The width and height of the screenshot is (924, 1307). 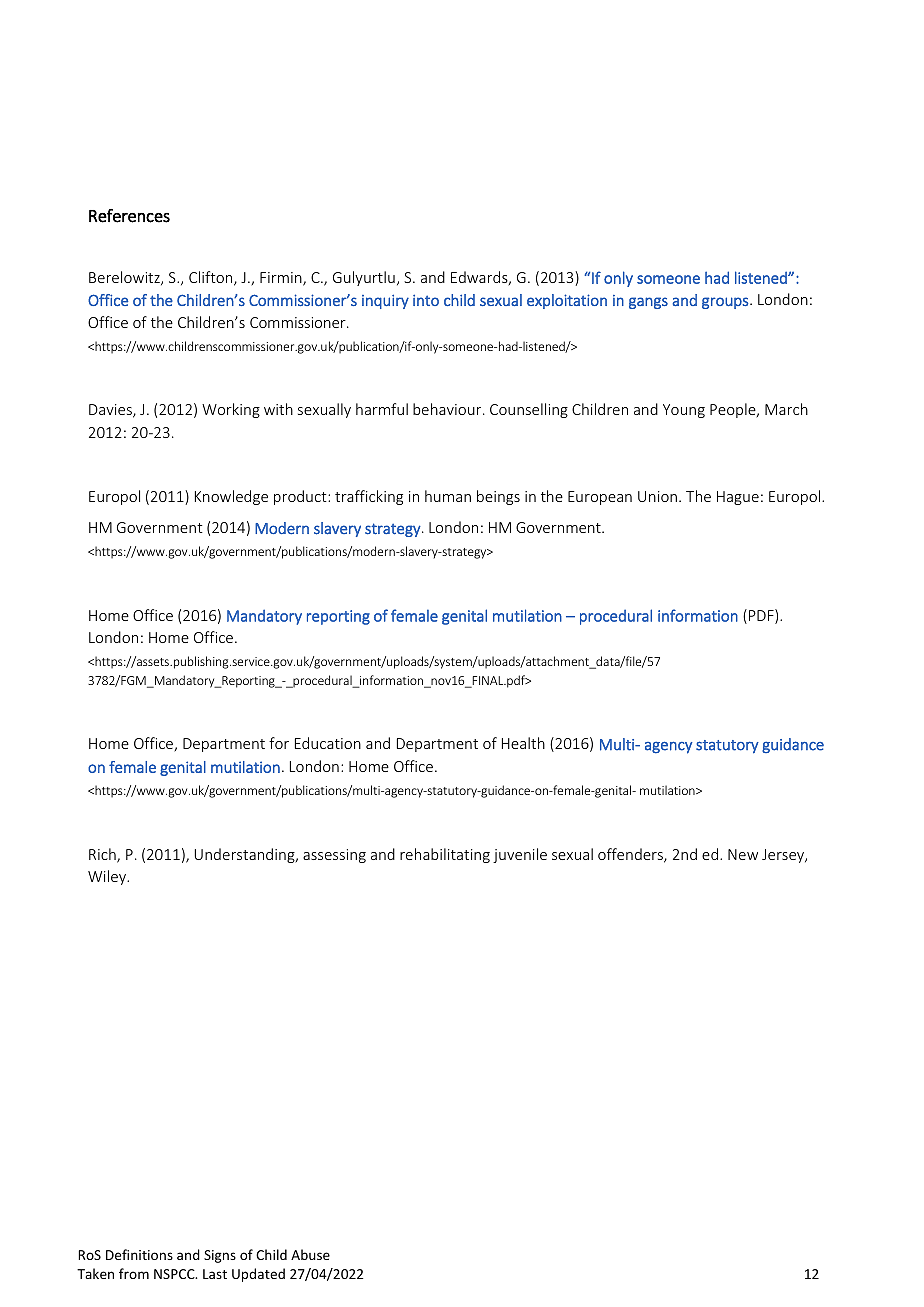 What do you see at coordinates (108, 877) in the screenshot?
I see `Wiley` at bounding box center [108, 877].
